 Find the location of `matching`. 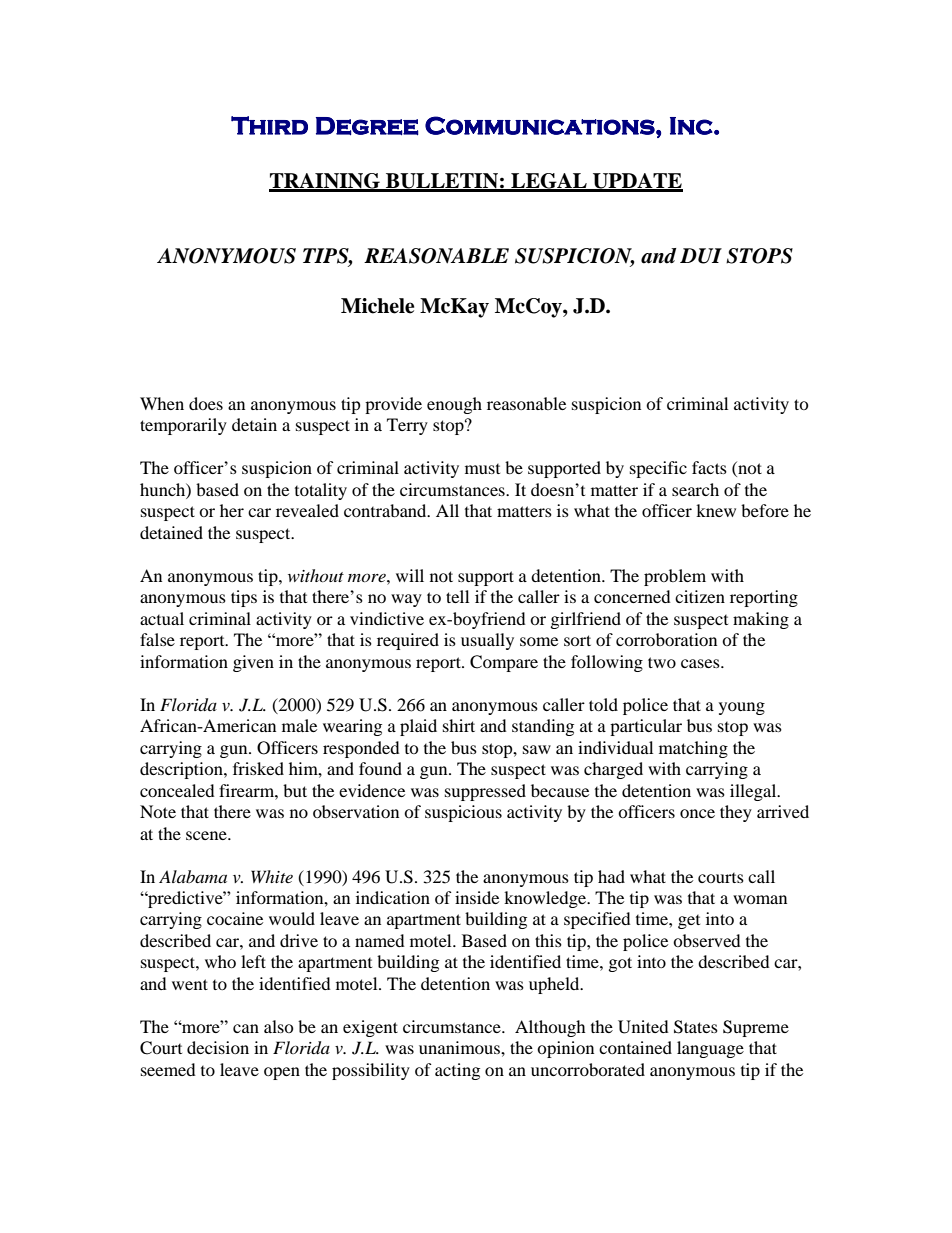

matching is located at coordinates (693, 749).
